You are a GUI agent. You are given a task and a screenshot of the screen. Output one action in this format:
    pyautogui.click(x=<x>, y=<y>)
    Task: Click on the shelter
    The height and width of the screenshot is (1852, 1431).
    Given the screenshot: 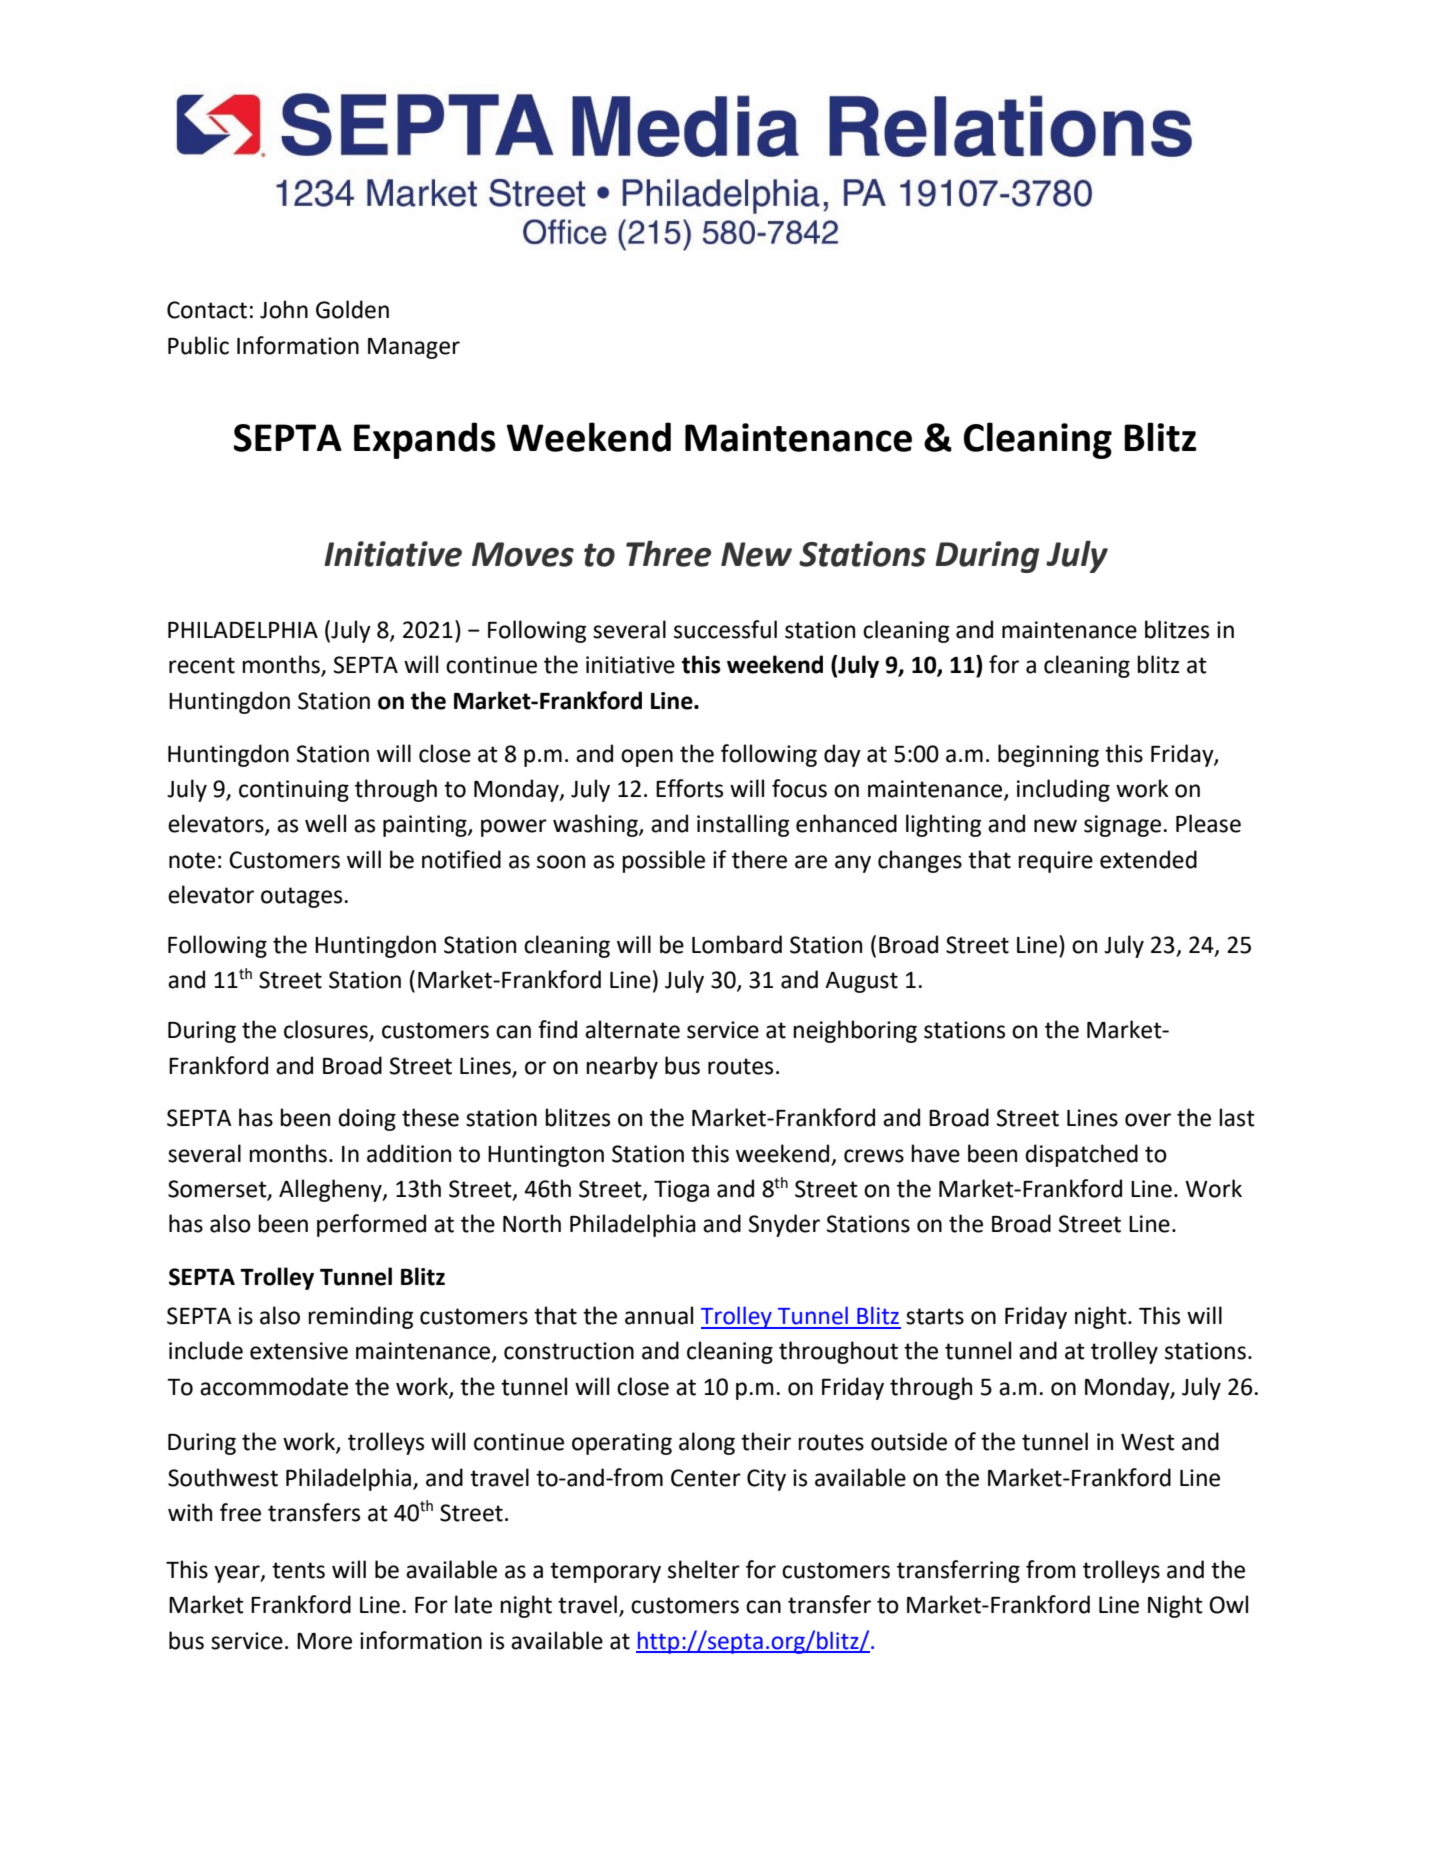 What is the action you would take?
    pyautogui.click(x=704, y=1569)
